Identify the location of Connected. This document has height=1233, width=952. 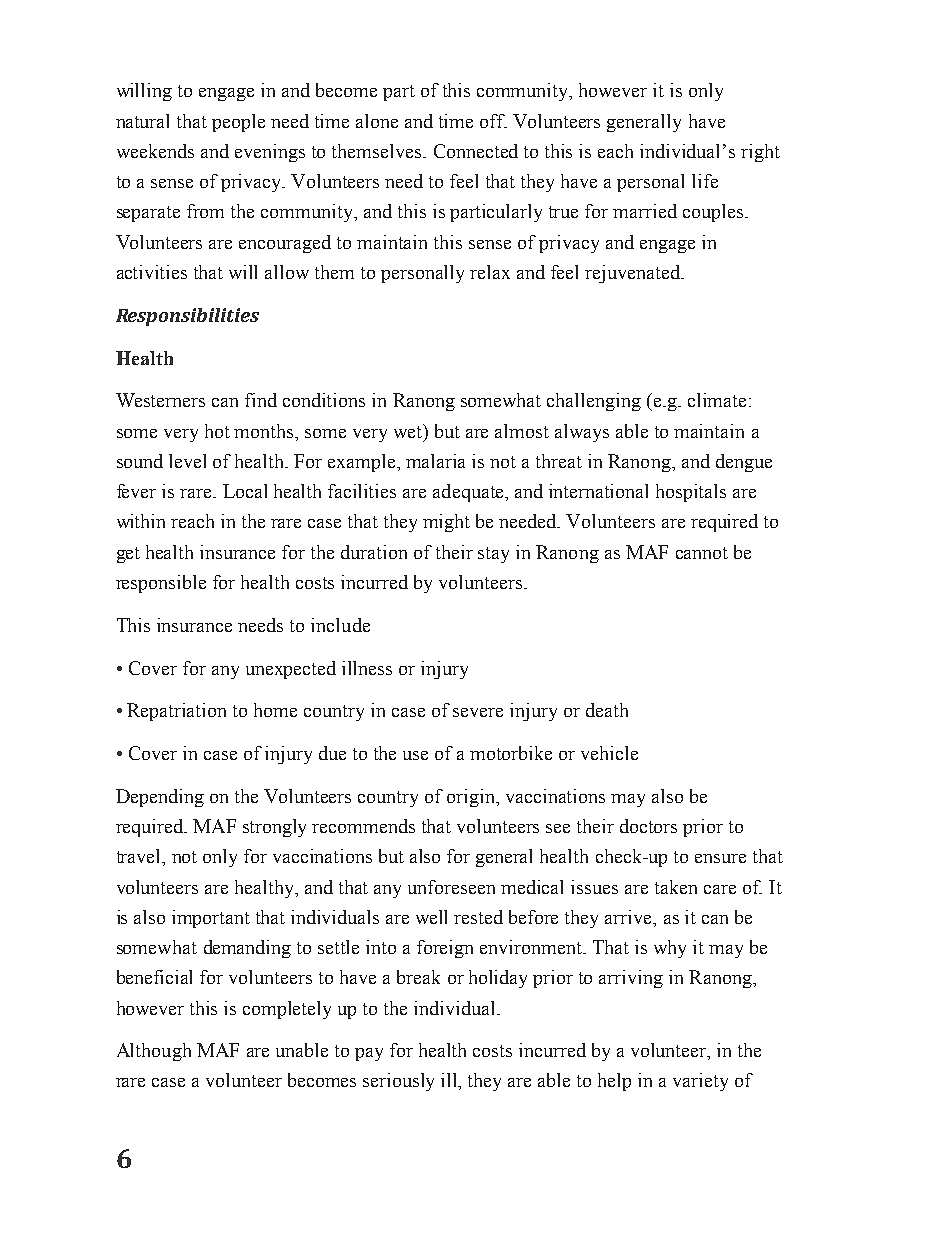
(476, 151).
